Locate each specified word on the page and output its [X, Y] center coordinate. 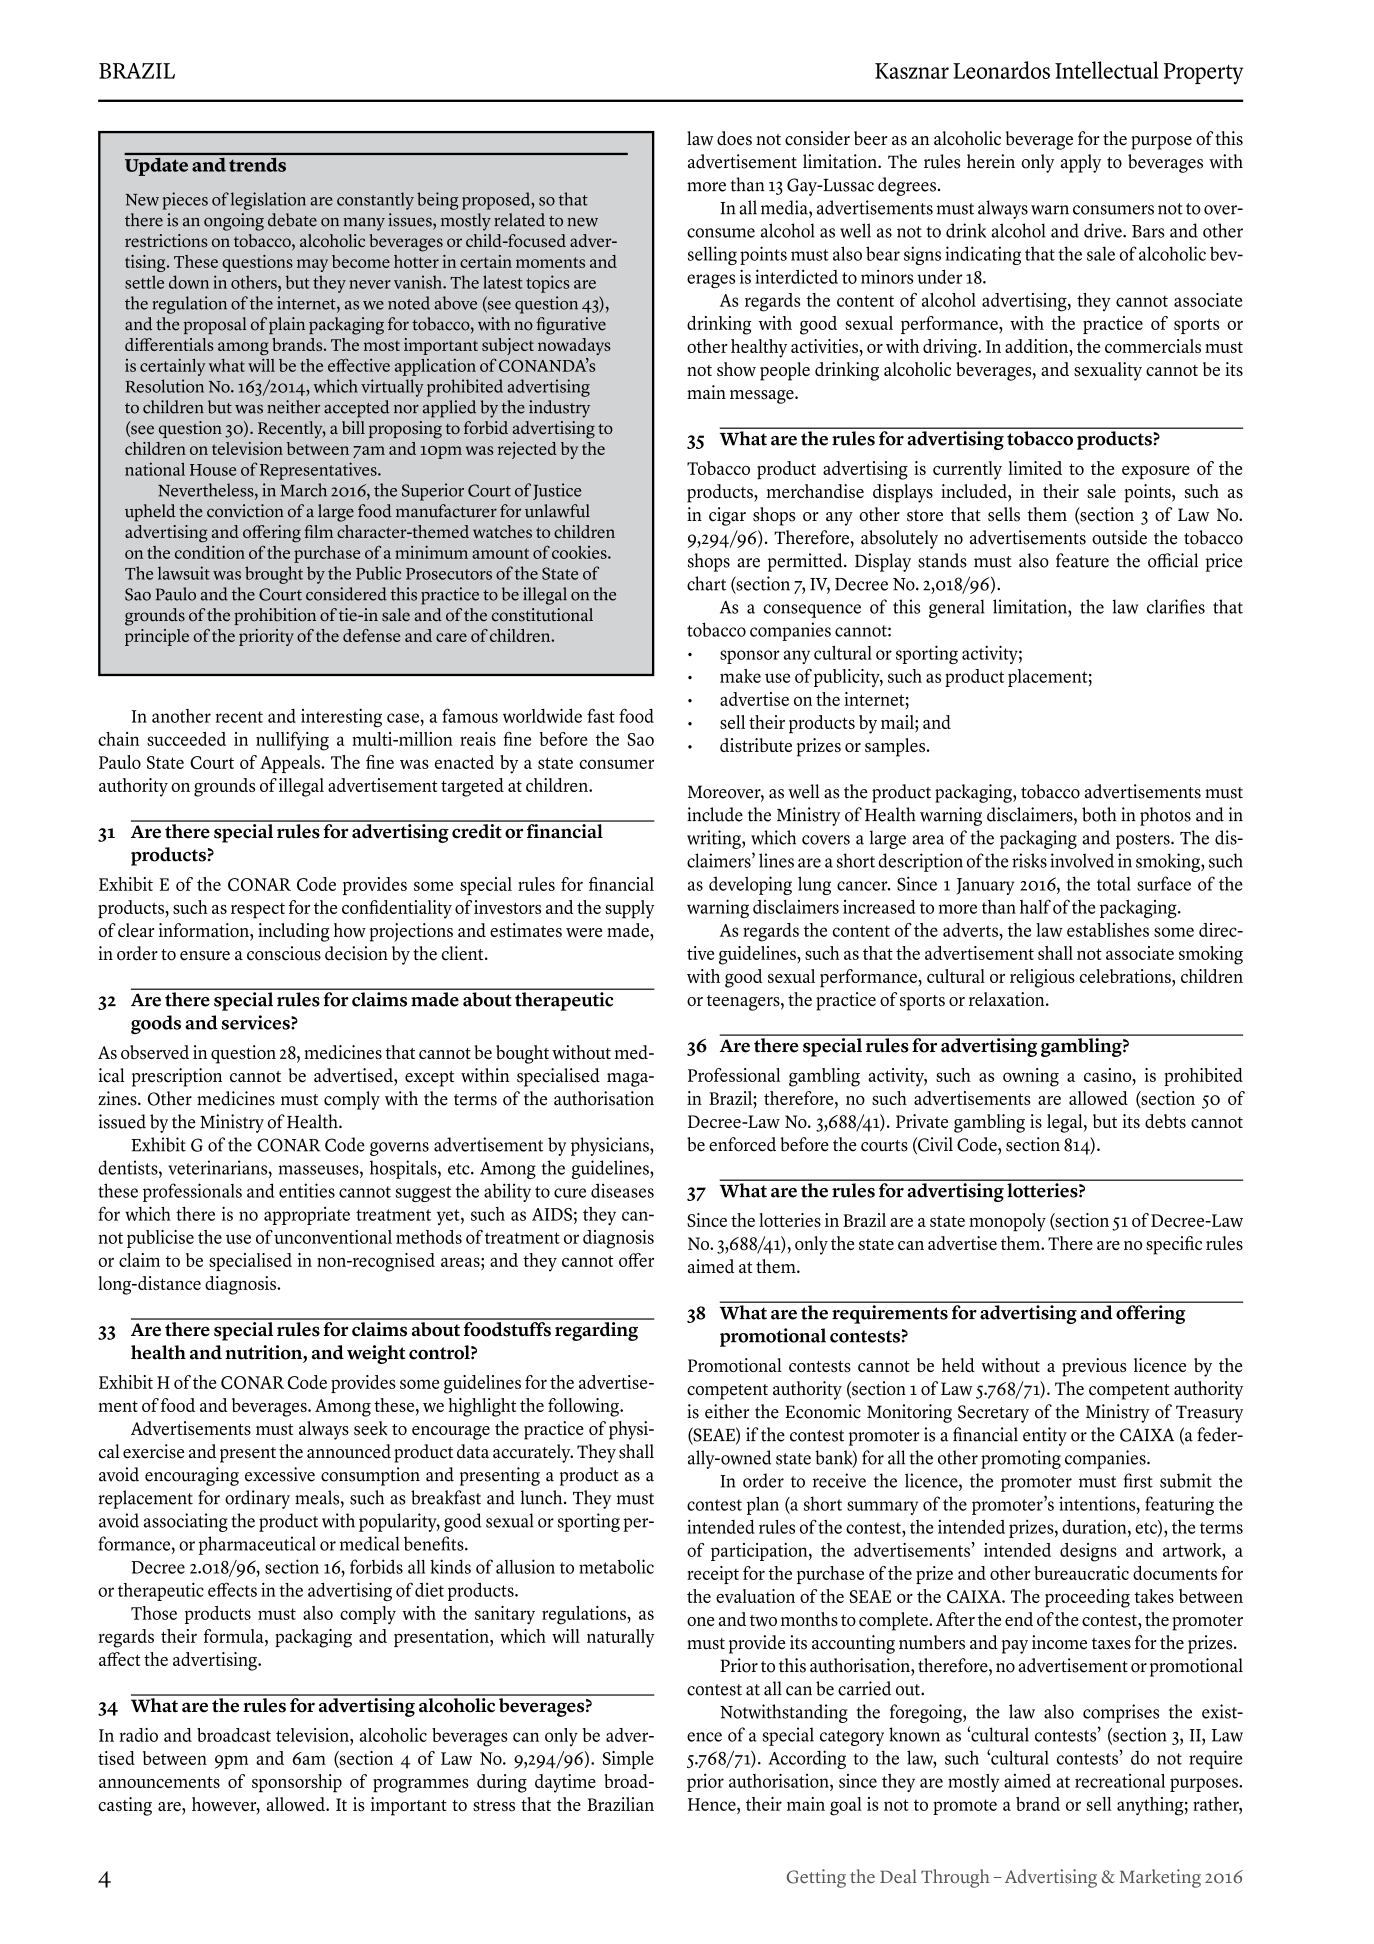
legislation [268, 201]
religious [1042, 978]
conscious [284, 953]
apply [1081, 163]
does [734, 138]
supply [629, 909]
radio [139, 1735]
